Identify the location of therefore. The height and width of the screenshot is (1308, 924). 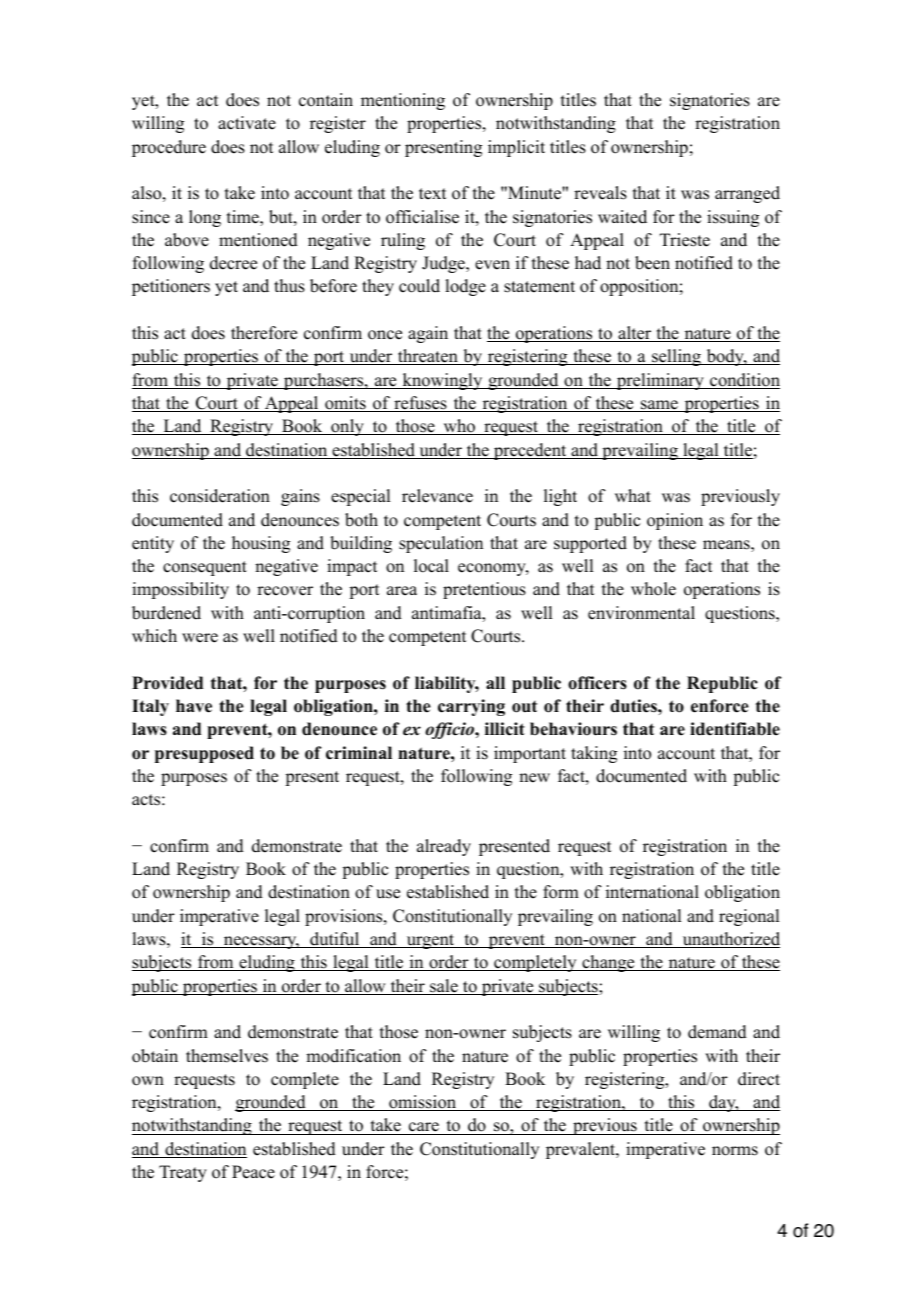
(264, 333).
